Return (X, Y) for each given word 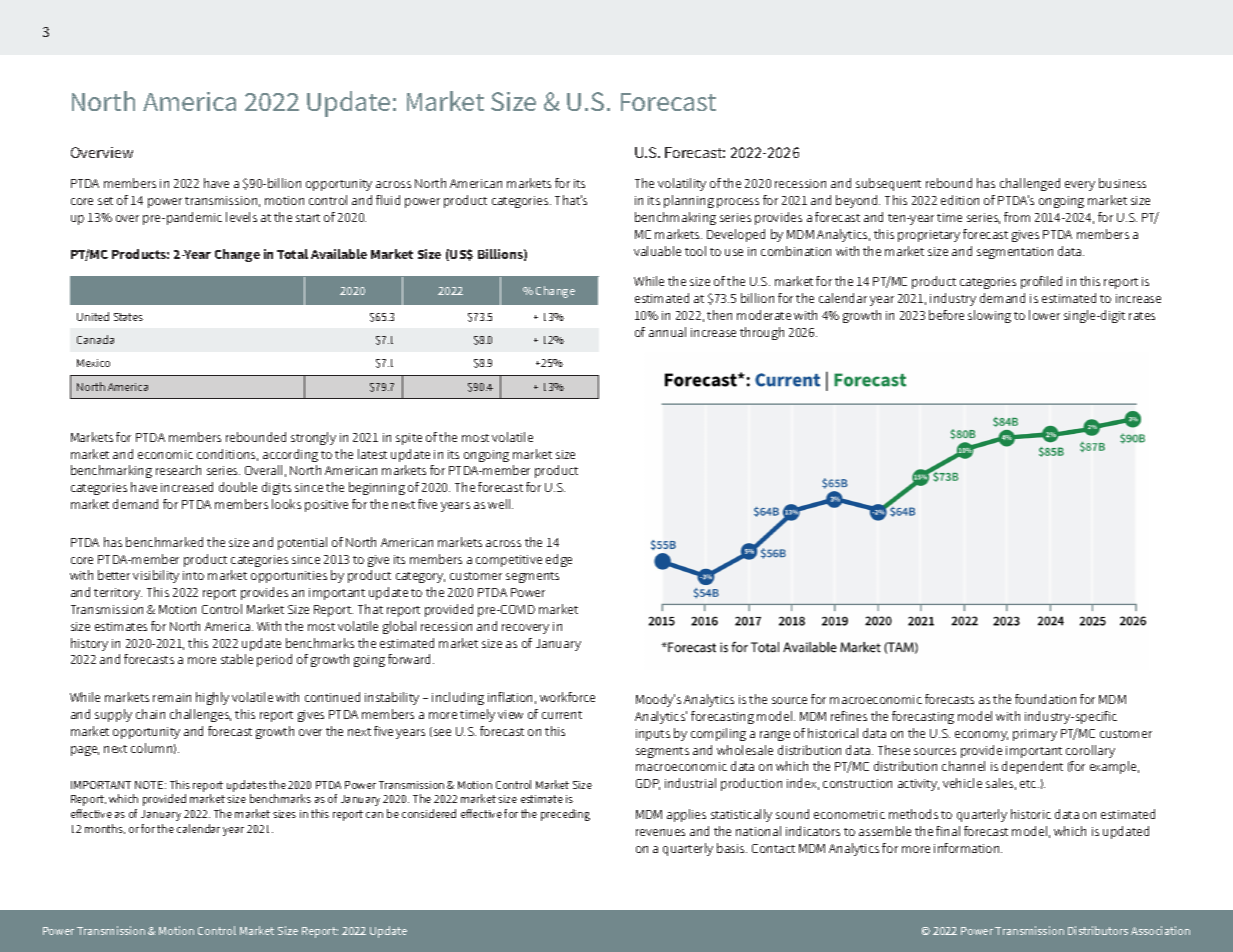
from (1017, 217)
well (500, 504)
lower (1044, 315)
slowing (989, 316)
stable (237, 659)
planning (689, 201)
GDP (648, 784)
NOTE (150, 785)
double (238, 487)
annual (667, 332)
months (105, 829)
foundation (1045, 699)
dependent (1032, 767)
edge (559, 560)
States (128, 317)
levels (241, 217)
